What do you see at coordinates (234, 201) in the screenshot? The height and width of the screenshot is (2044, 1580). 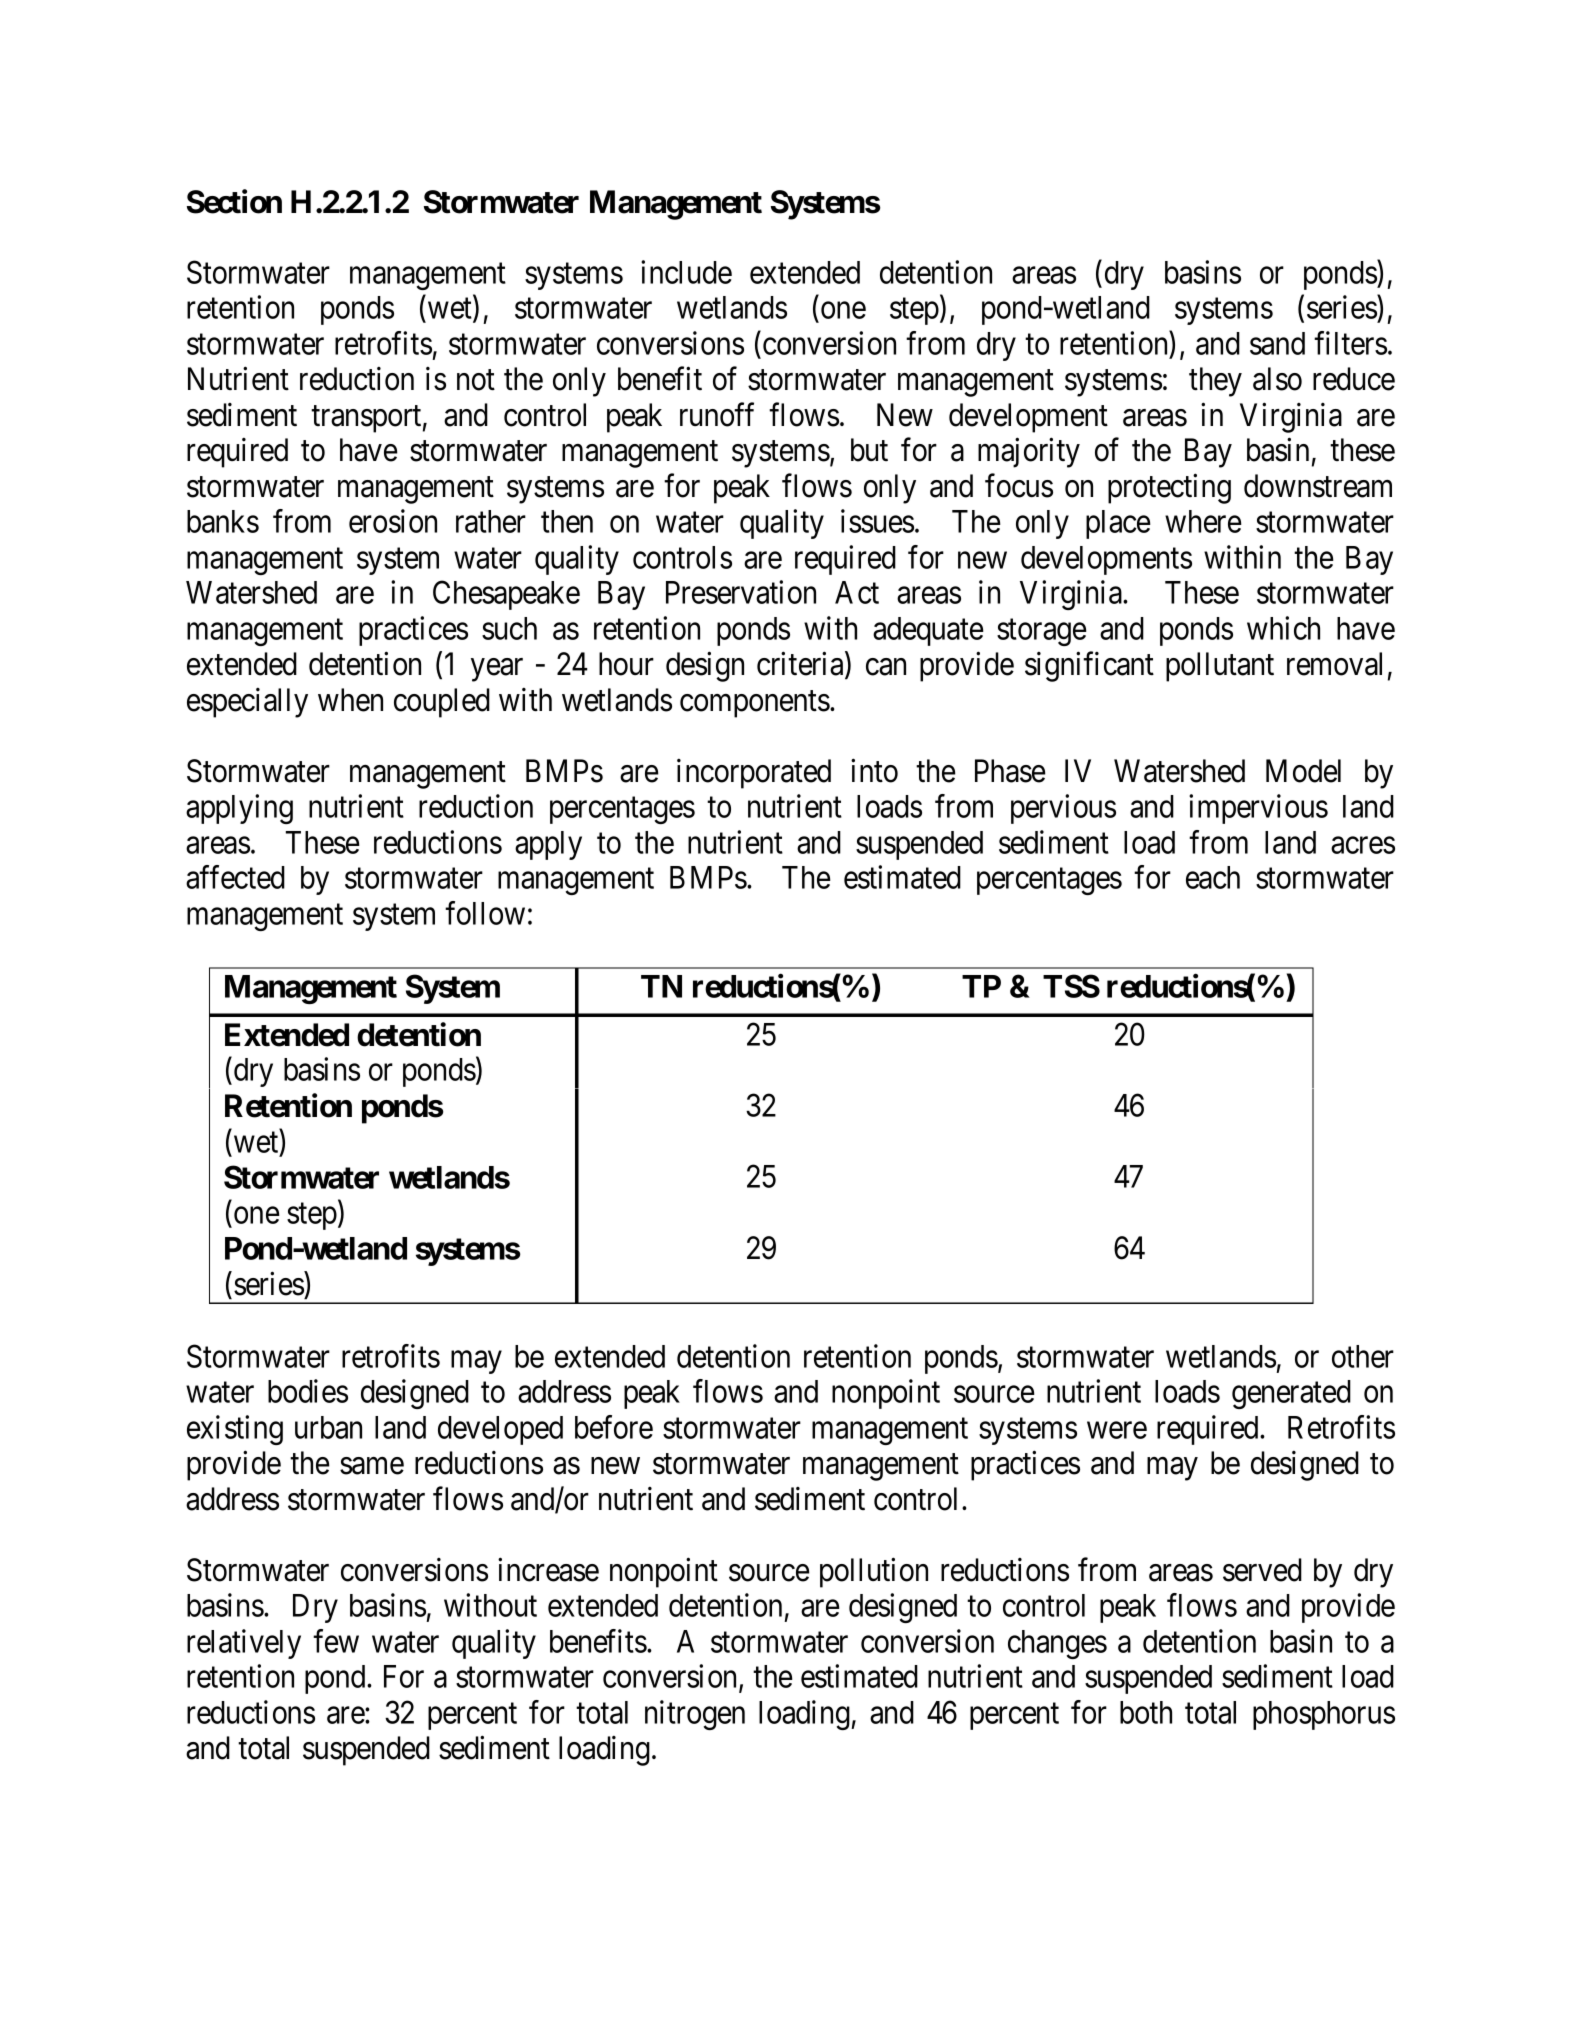 I see `Section` at bounding box center [234, 201].
